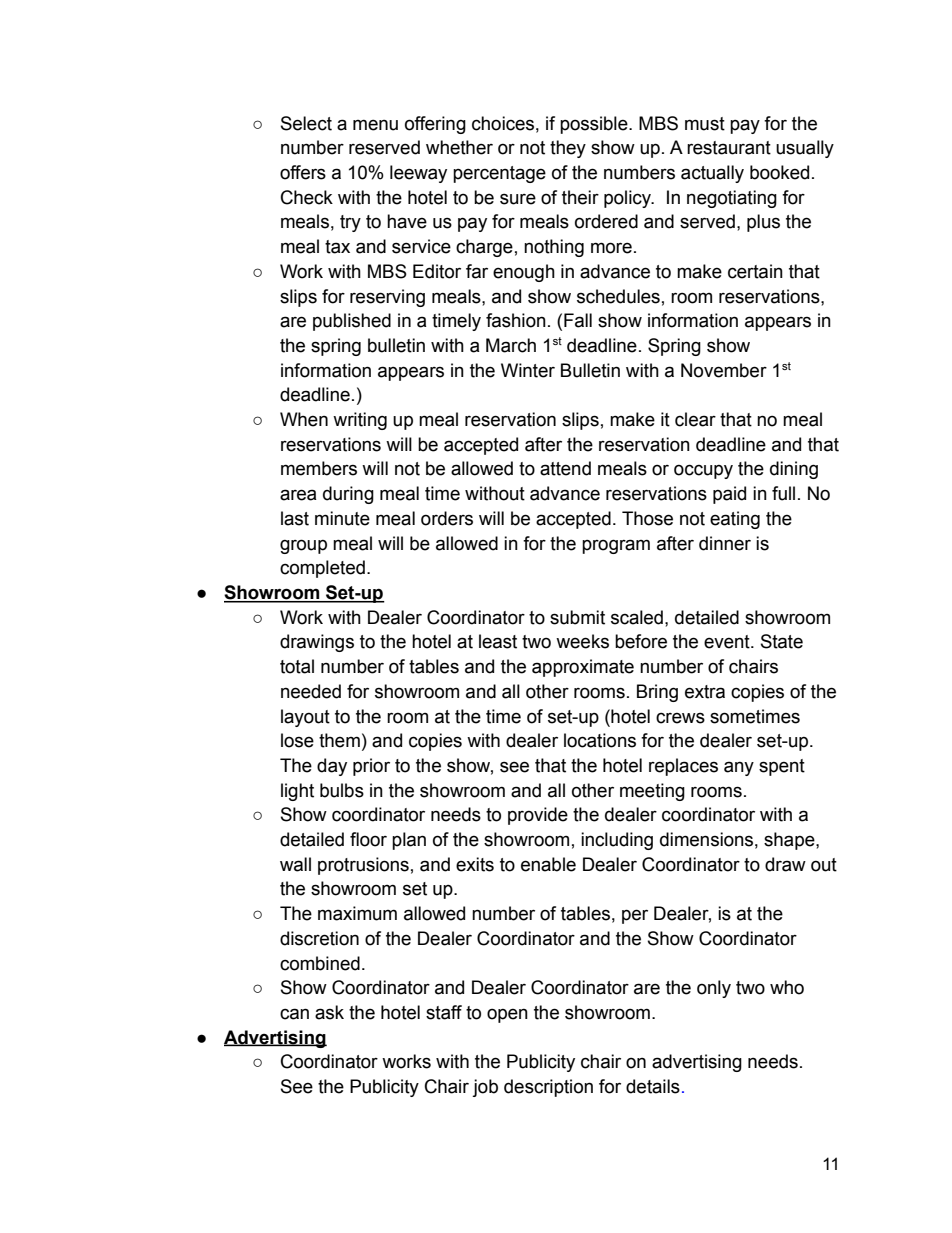  I want to click on restaurant, so click(729, 148).
